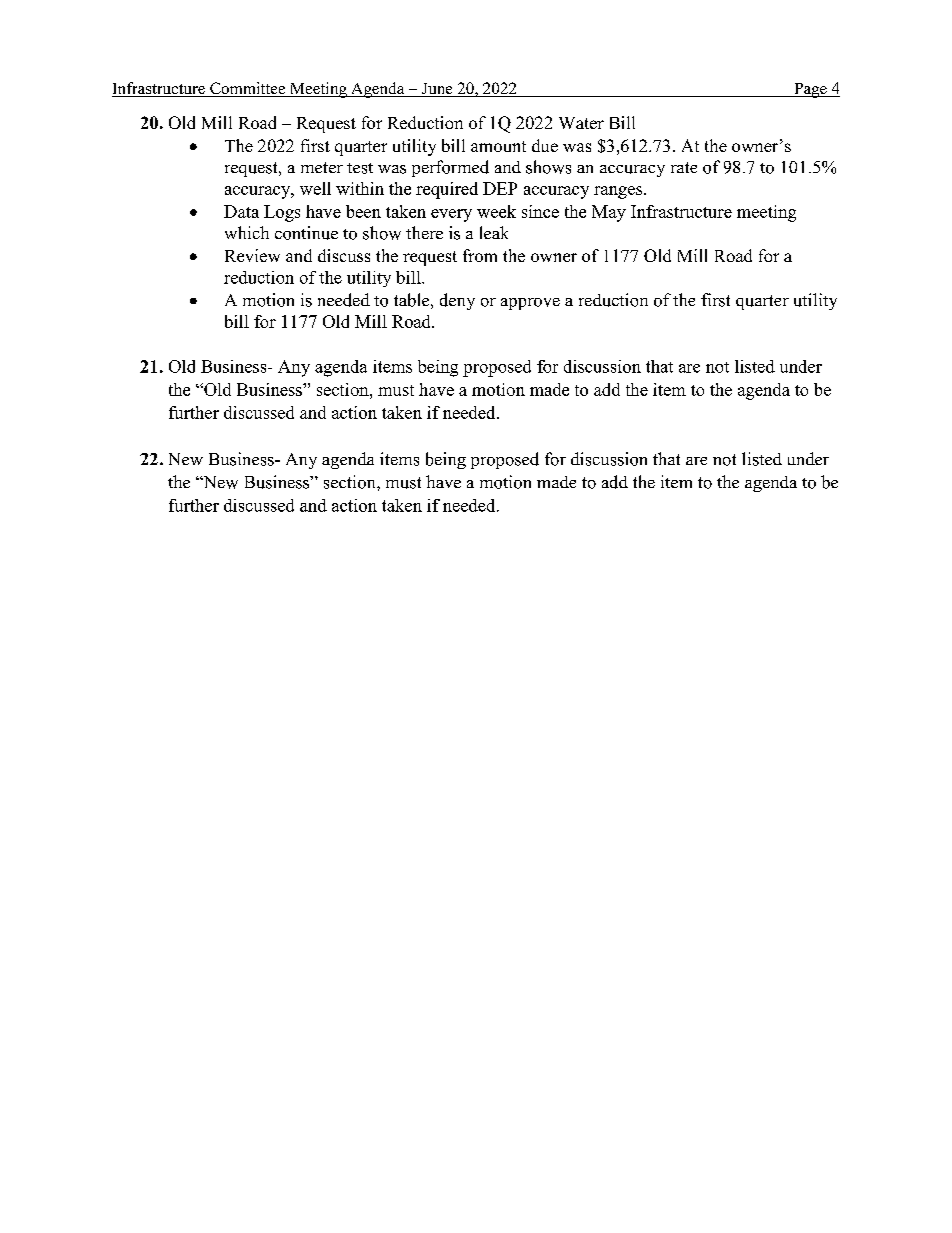 Image resolution: width=952 pixels, height=1233 pixels. Describe the element at coordinates (457, 301) in the document. I see `deny` at that location.
